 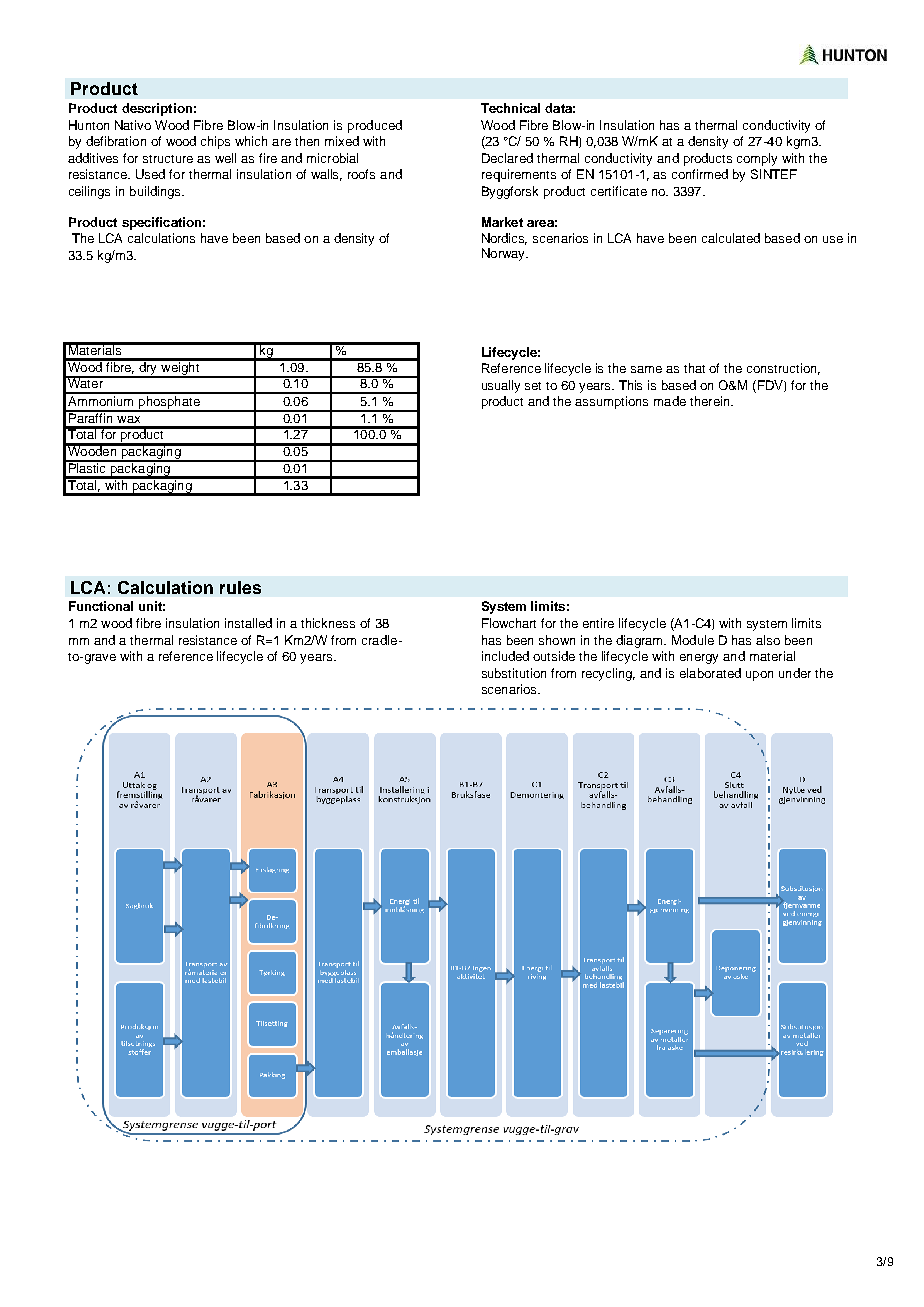 I want to click on included, so click(x=505, y=656).
